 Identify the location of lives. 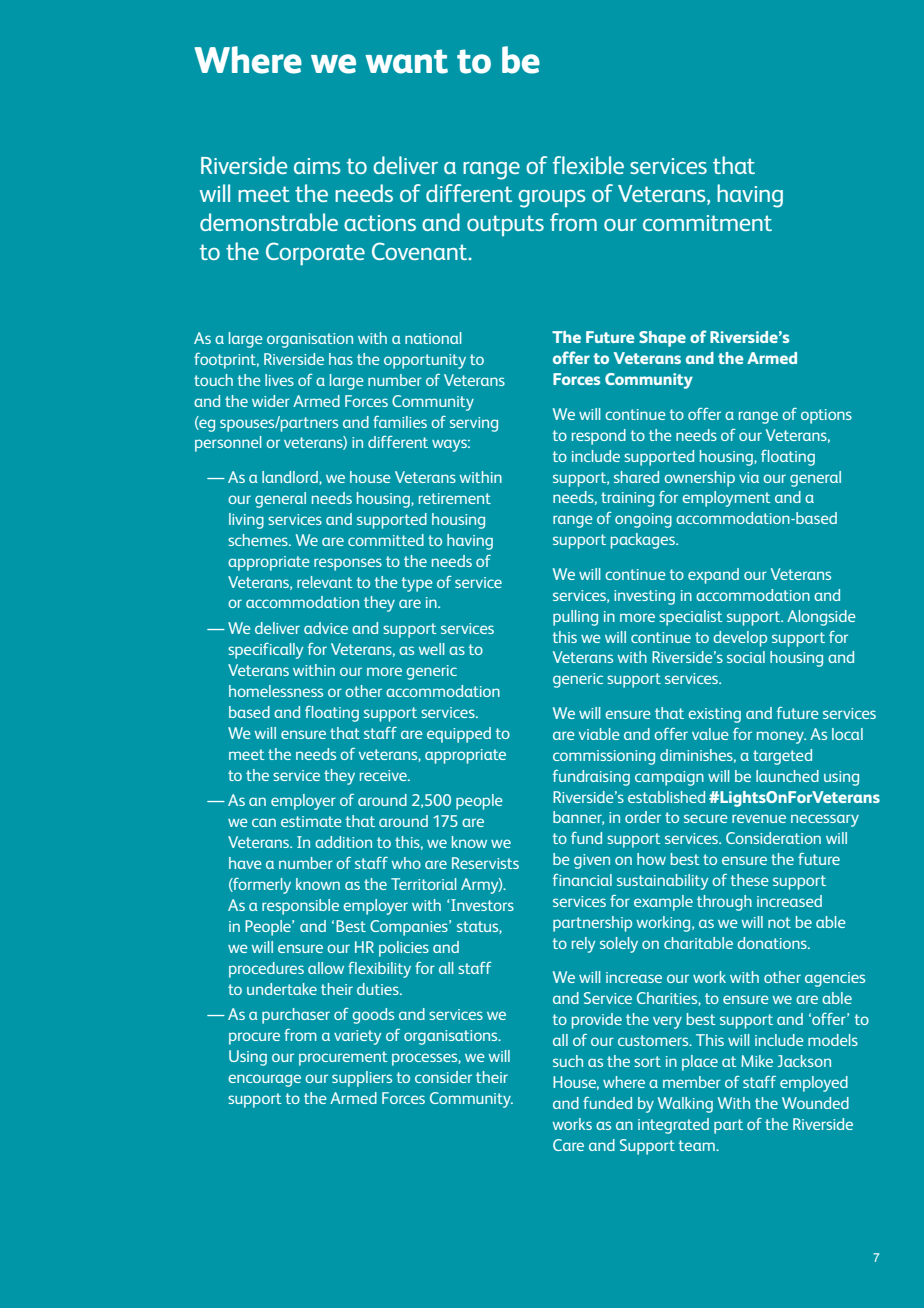
(279, 380).
